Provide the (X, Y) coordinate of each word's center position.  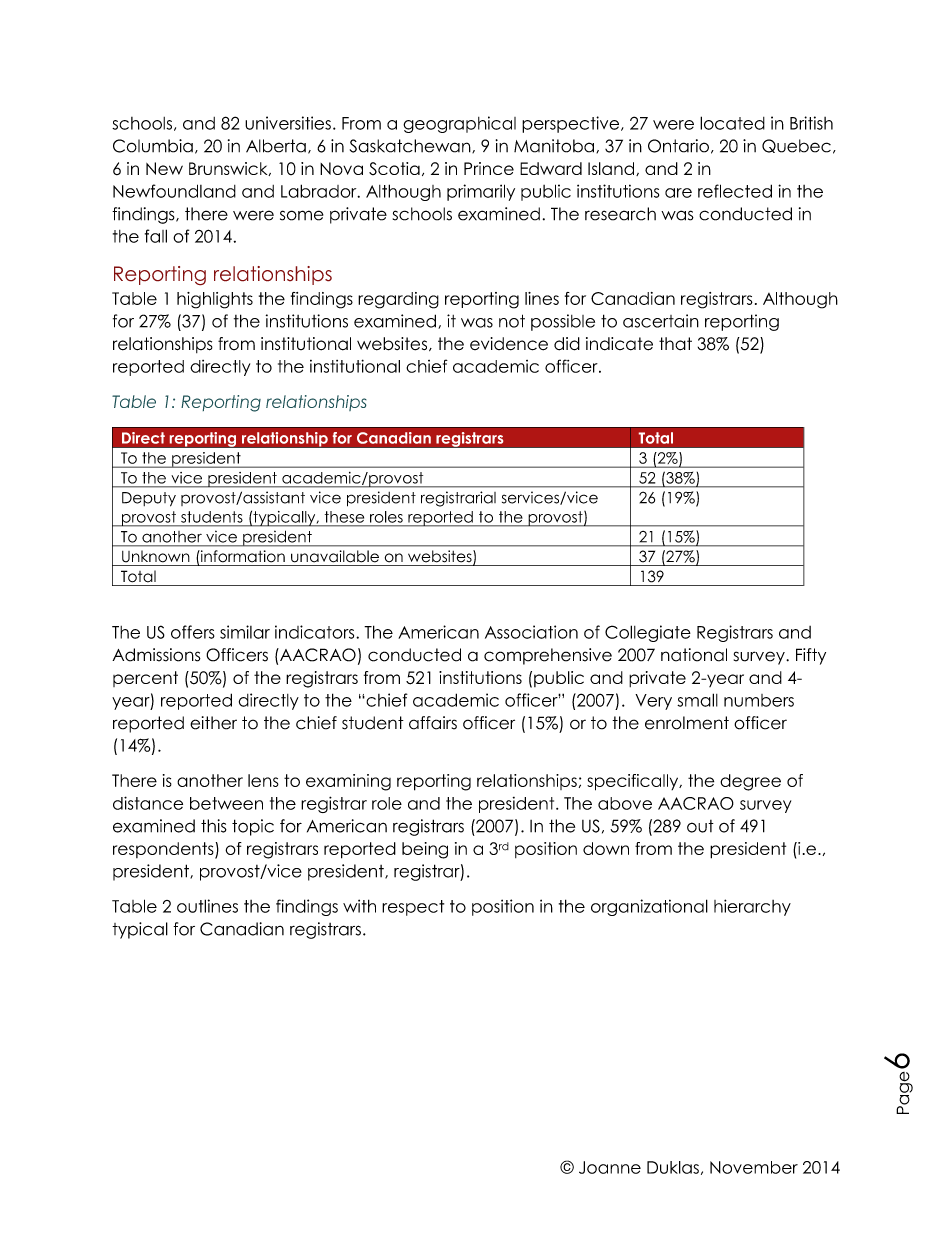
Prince (489, 168)
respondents (164, 850)
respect (413, 908)
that (675, 344)
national (694, 655)
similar (245, 632)
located (732, 123)
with (359, 906)
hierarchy (752, 907)
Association (531, 632)
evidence (509, 344)
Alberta (276, 146)
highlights (215, 300)
